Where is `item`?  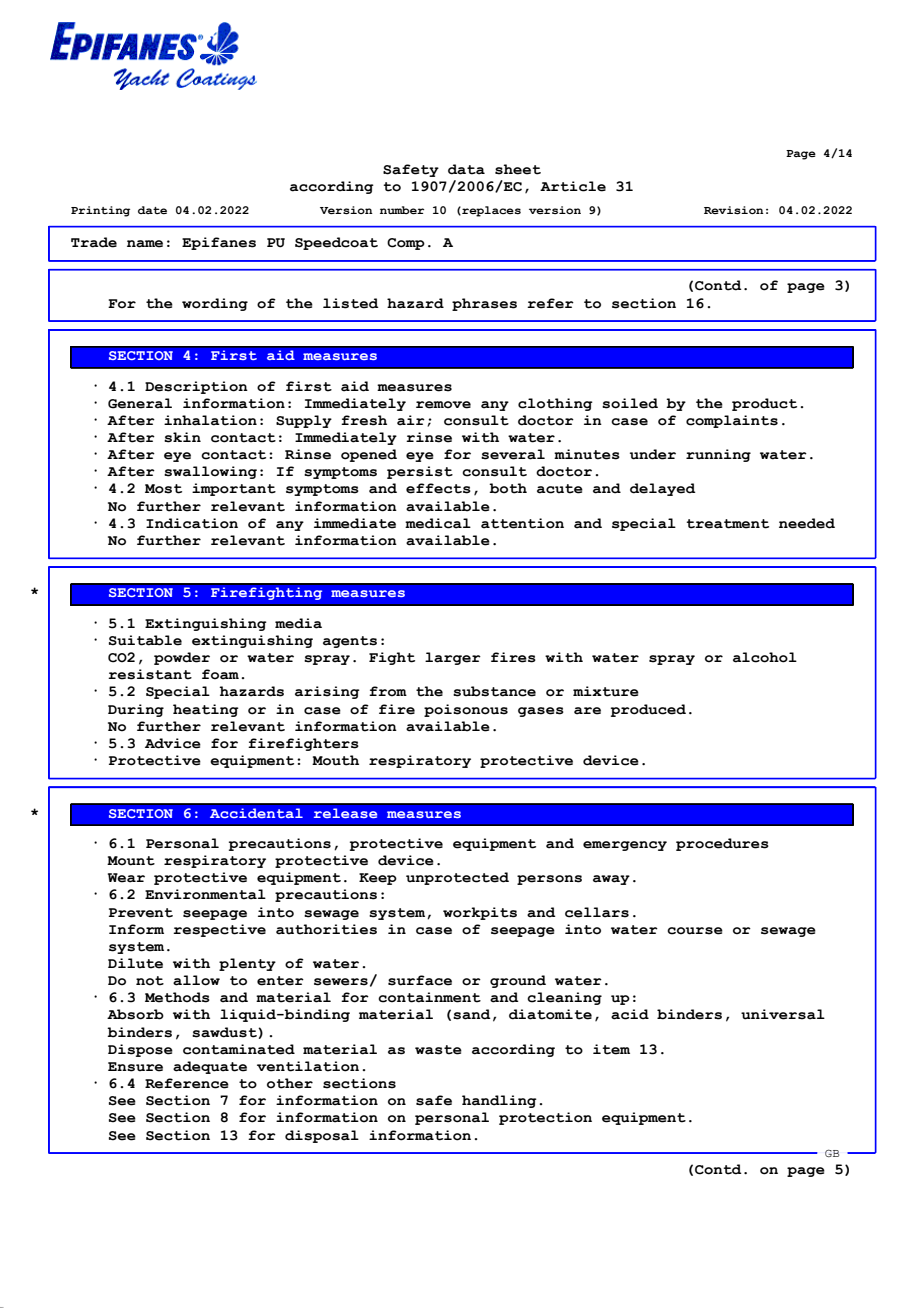 item is located at coordinates (611, 1049).
